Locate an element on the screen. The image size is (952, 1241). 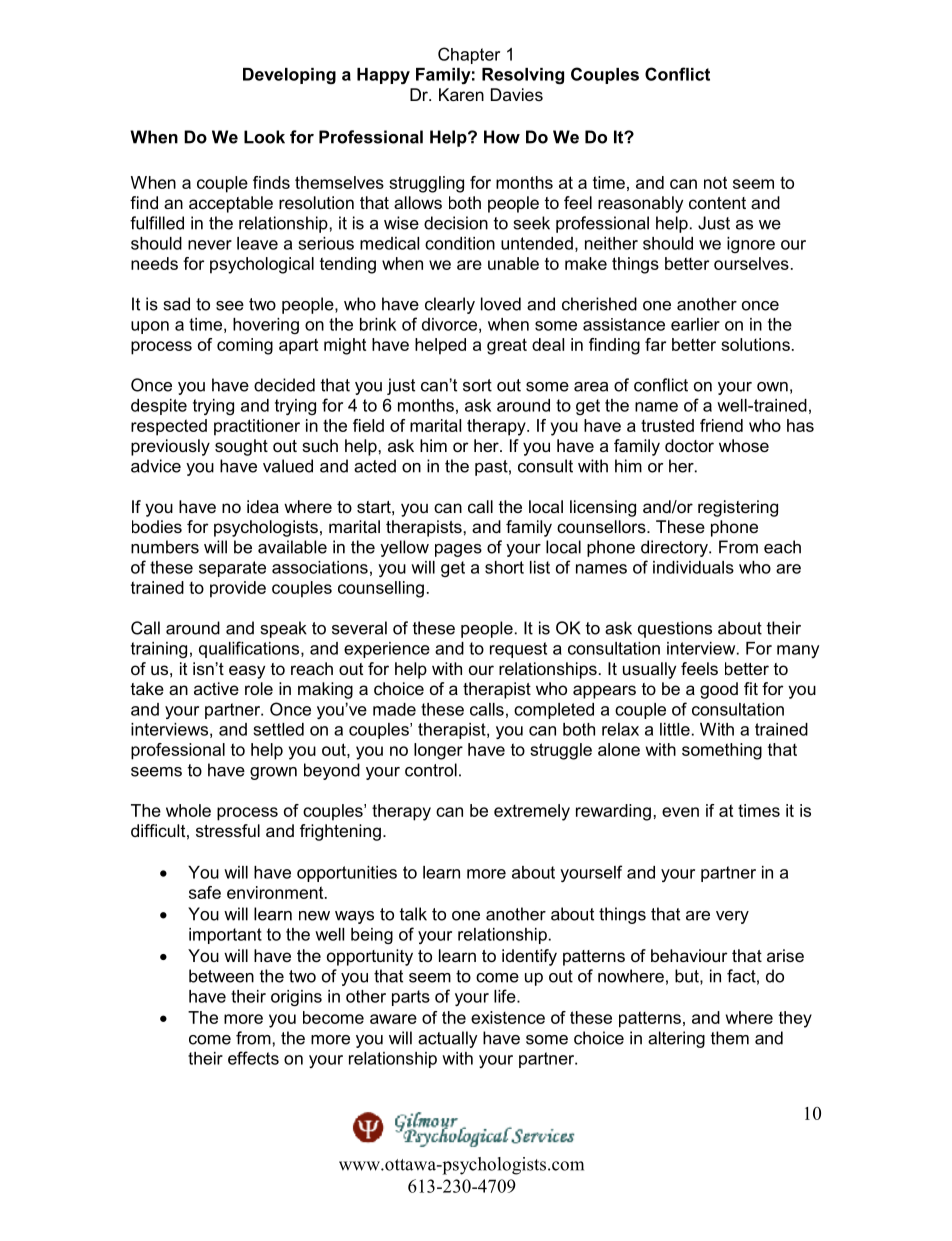
content is located at coordinates (717, 203).
